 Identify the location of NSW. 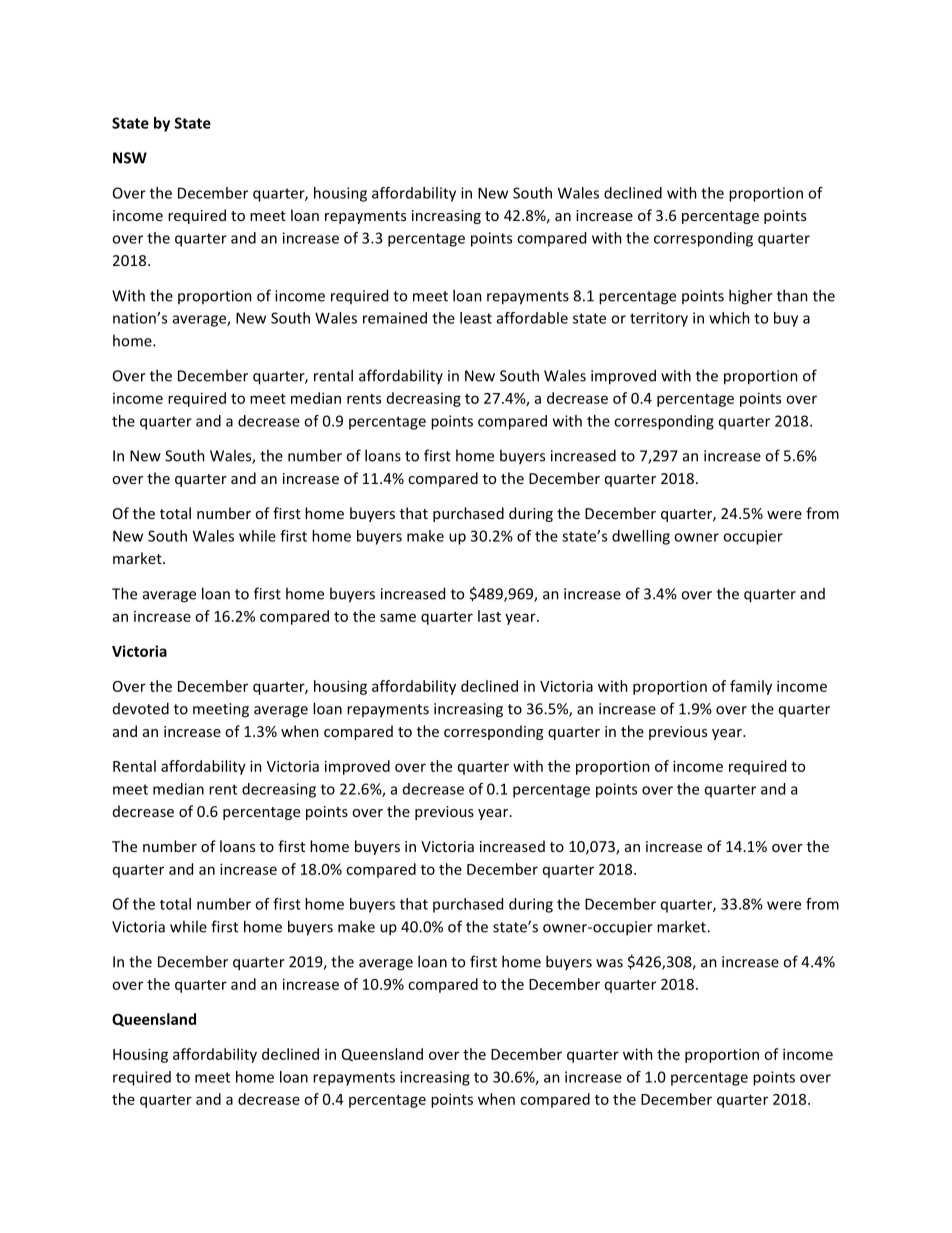
(130, 158).
